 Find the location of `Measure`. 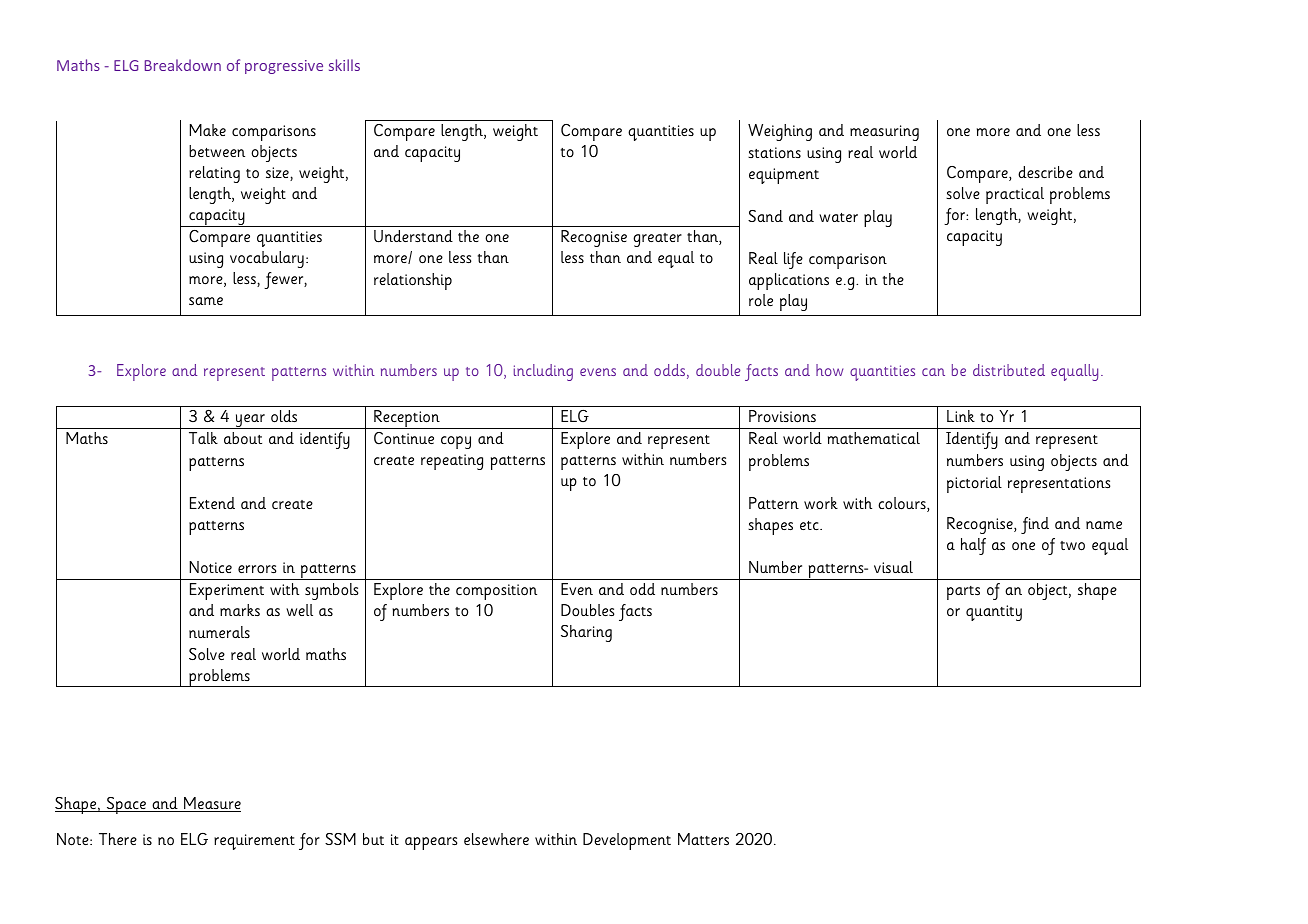

Measure is located at coordinates (211, 804).
